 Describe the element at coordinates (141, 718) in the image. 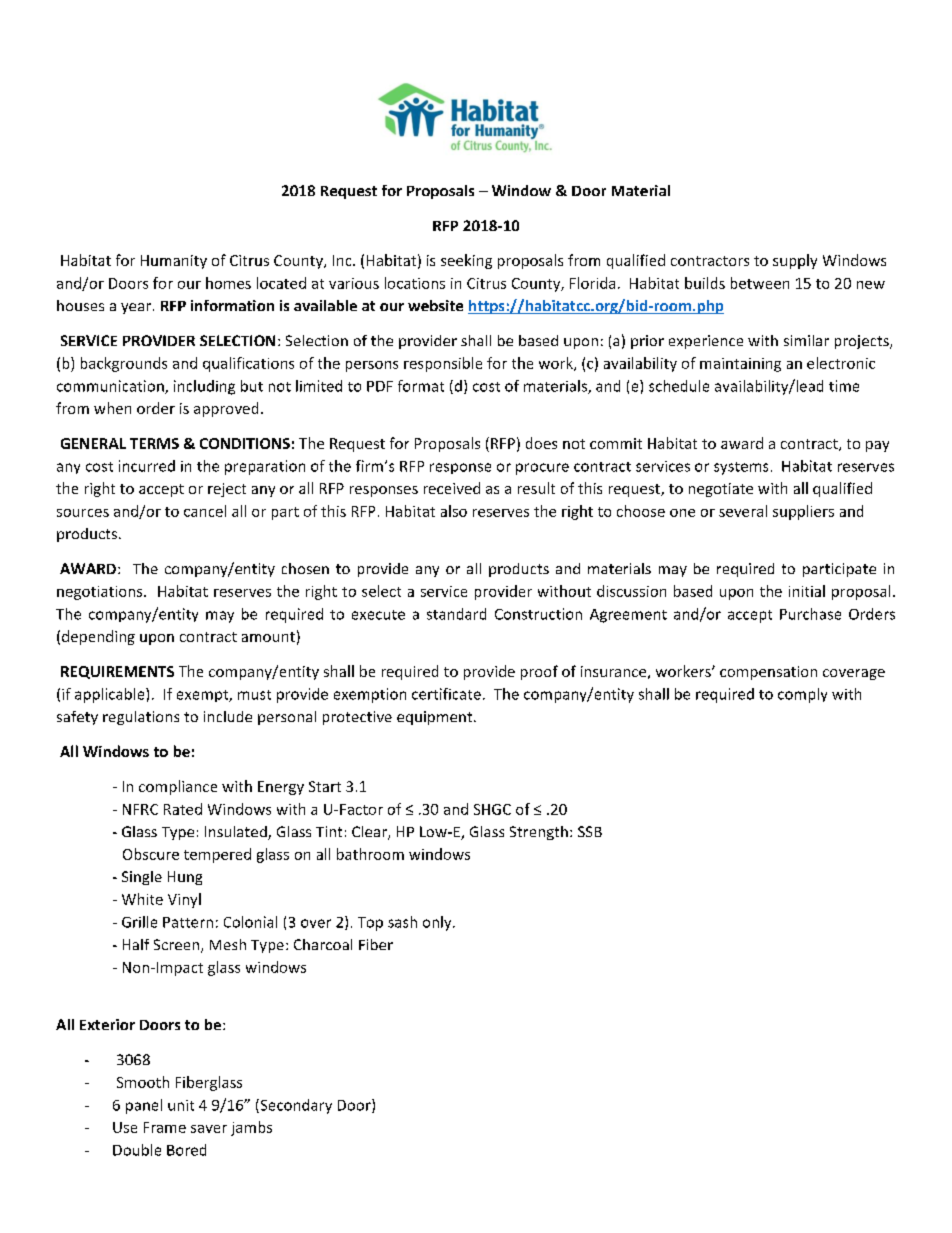

I see `regulations` at that location.
